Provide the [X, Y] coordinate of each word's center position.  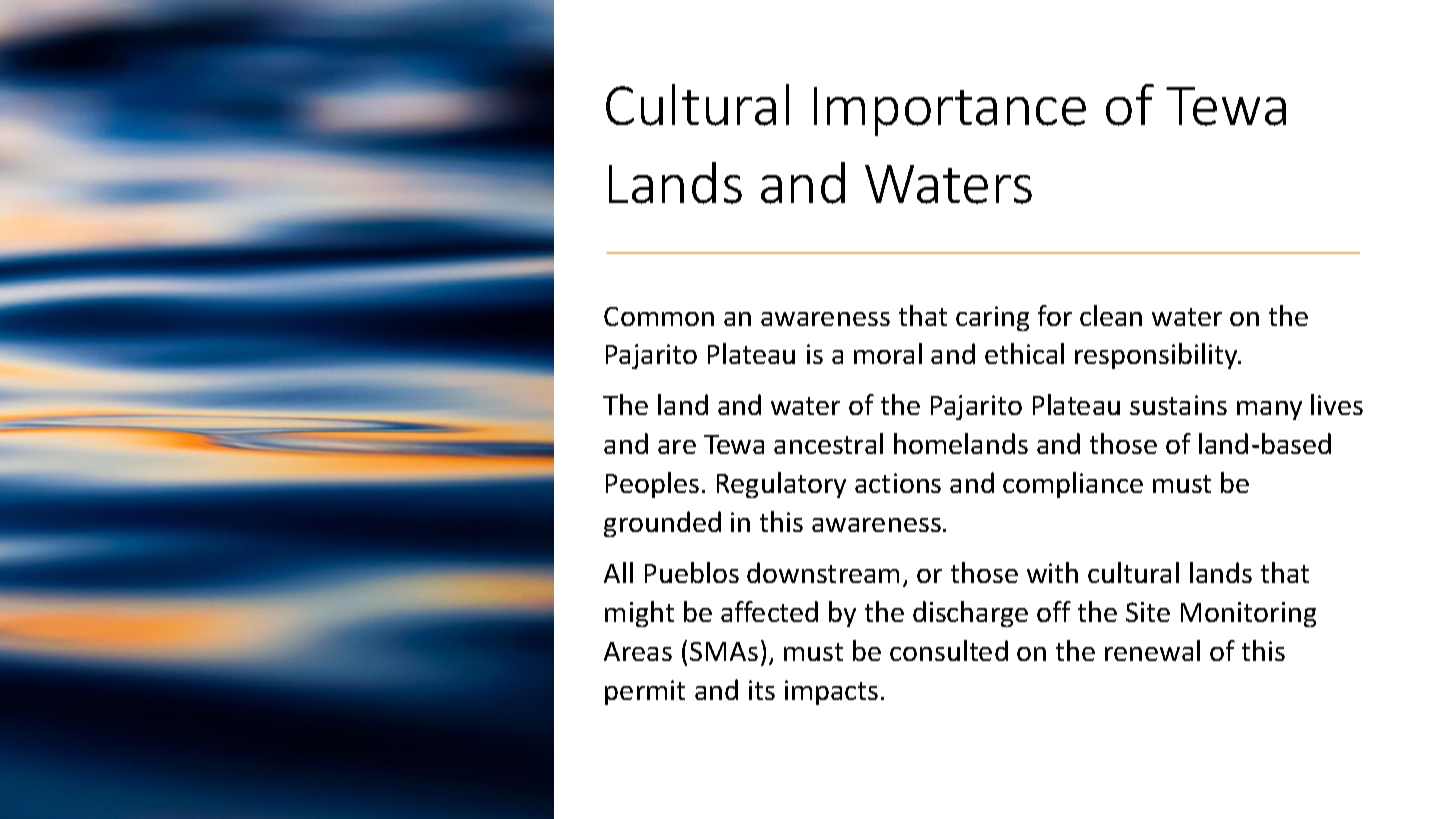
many [1269, 410]
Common [659, 316]
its [762, 690]
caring [992, 318]
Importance [950, 111]
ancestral [828, 443]
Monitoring [1248, 614]
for [1055, 315]
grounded [662, 524]
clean [1111, 315]
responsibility [1157, 356]
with [1052, 572]
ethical [1024, 353]
